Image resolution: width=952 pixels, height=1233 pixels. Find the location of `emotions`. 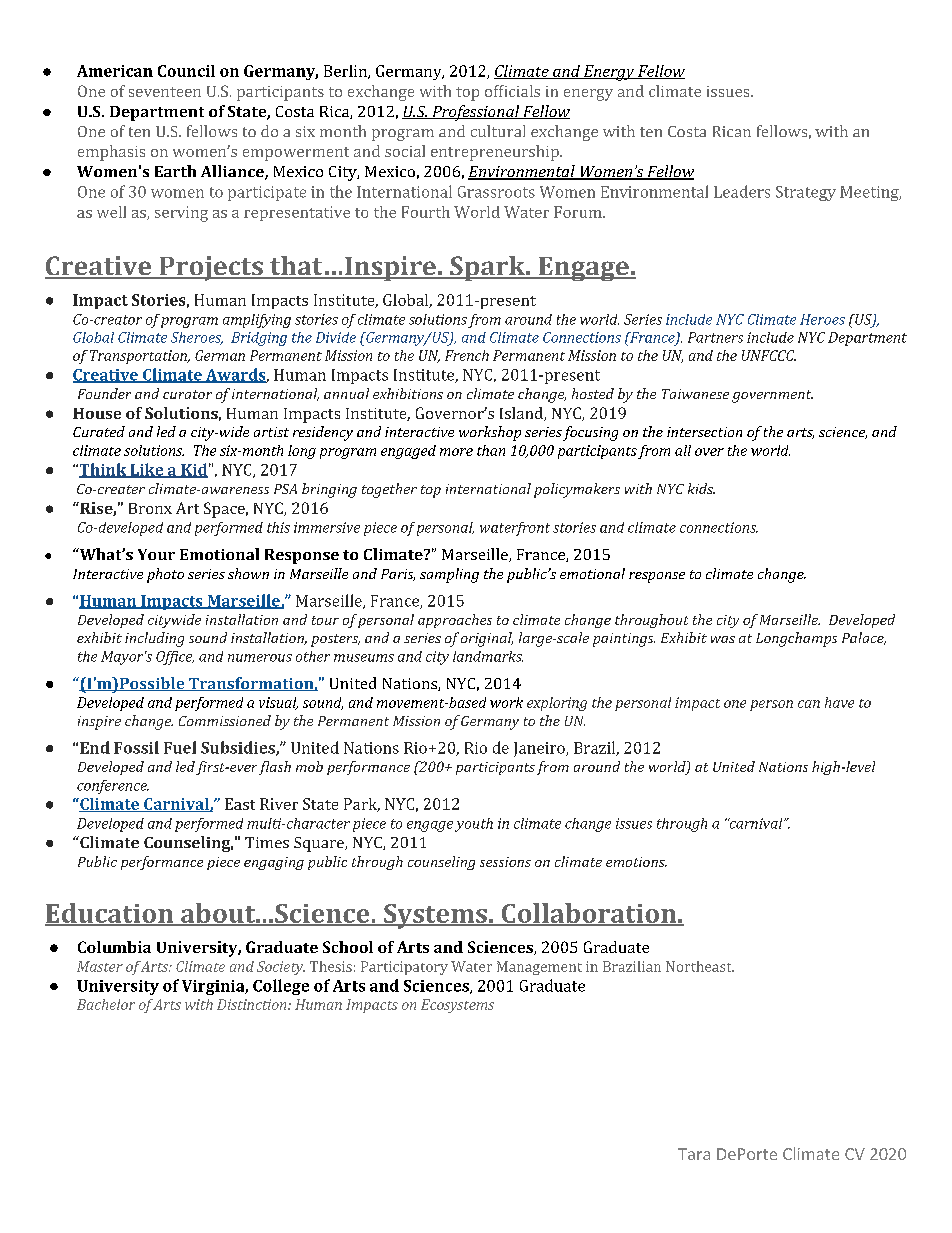

emotions is located at coordinates (636, 862).
